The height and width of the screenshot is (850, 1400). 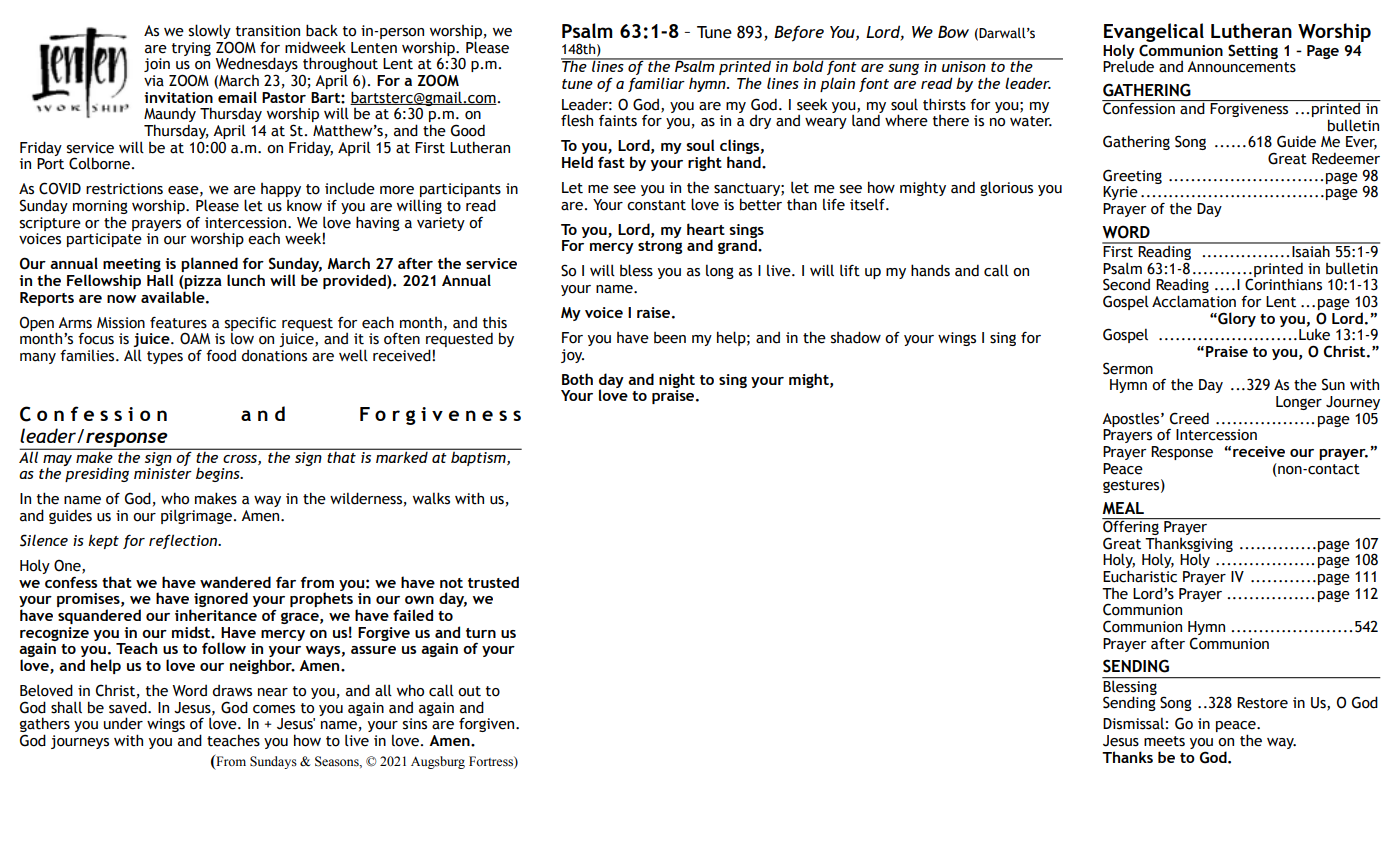 I want to click on types, so click(x=165, y=357).
